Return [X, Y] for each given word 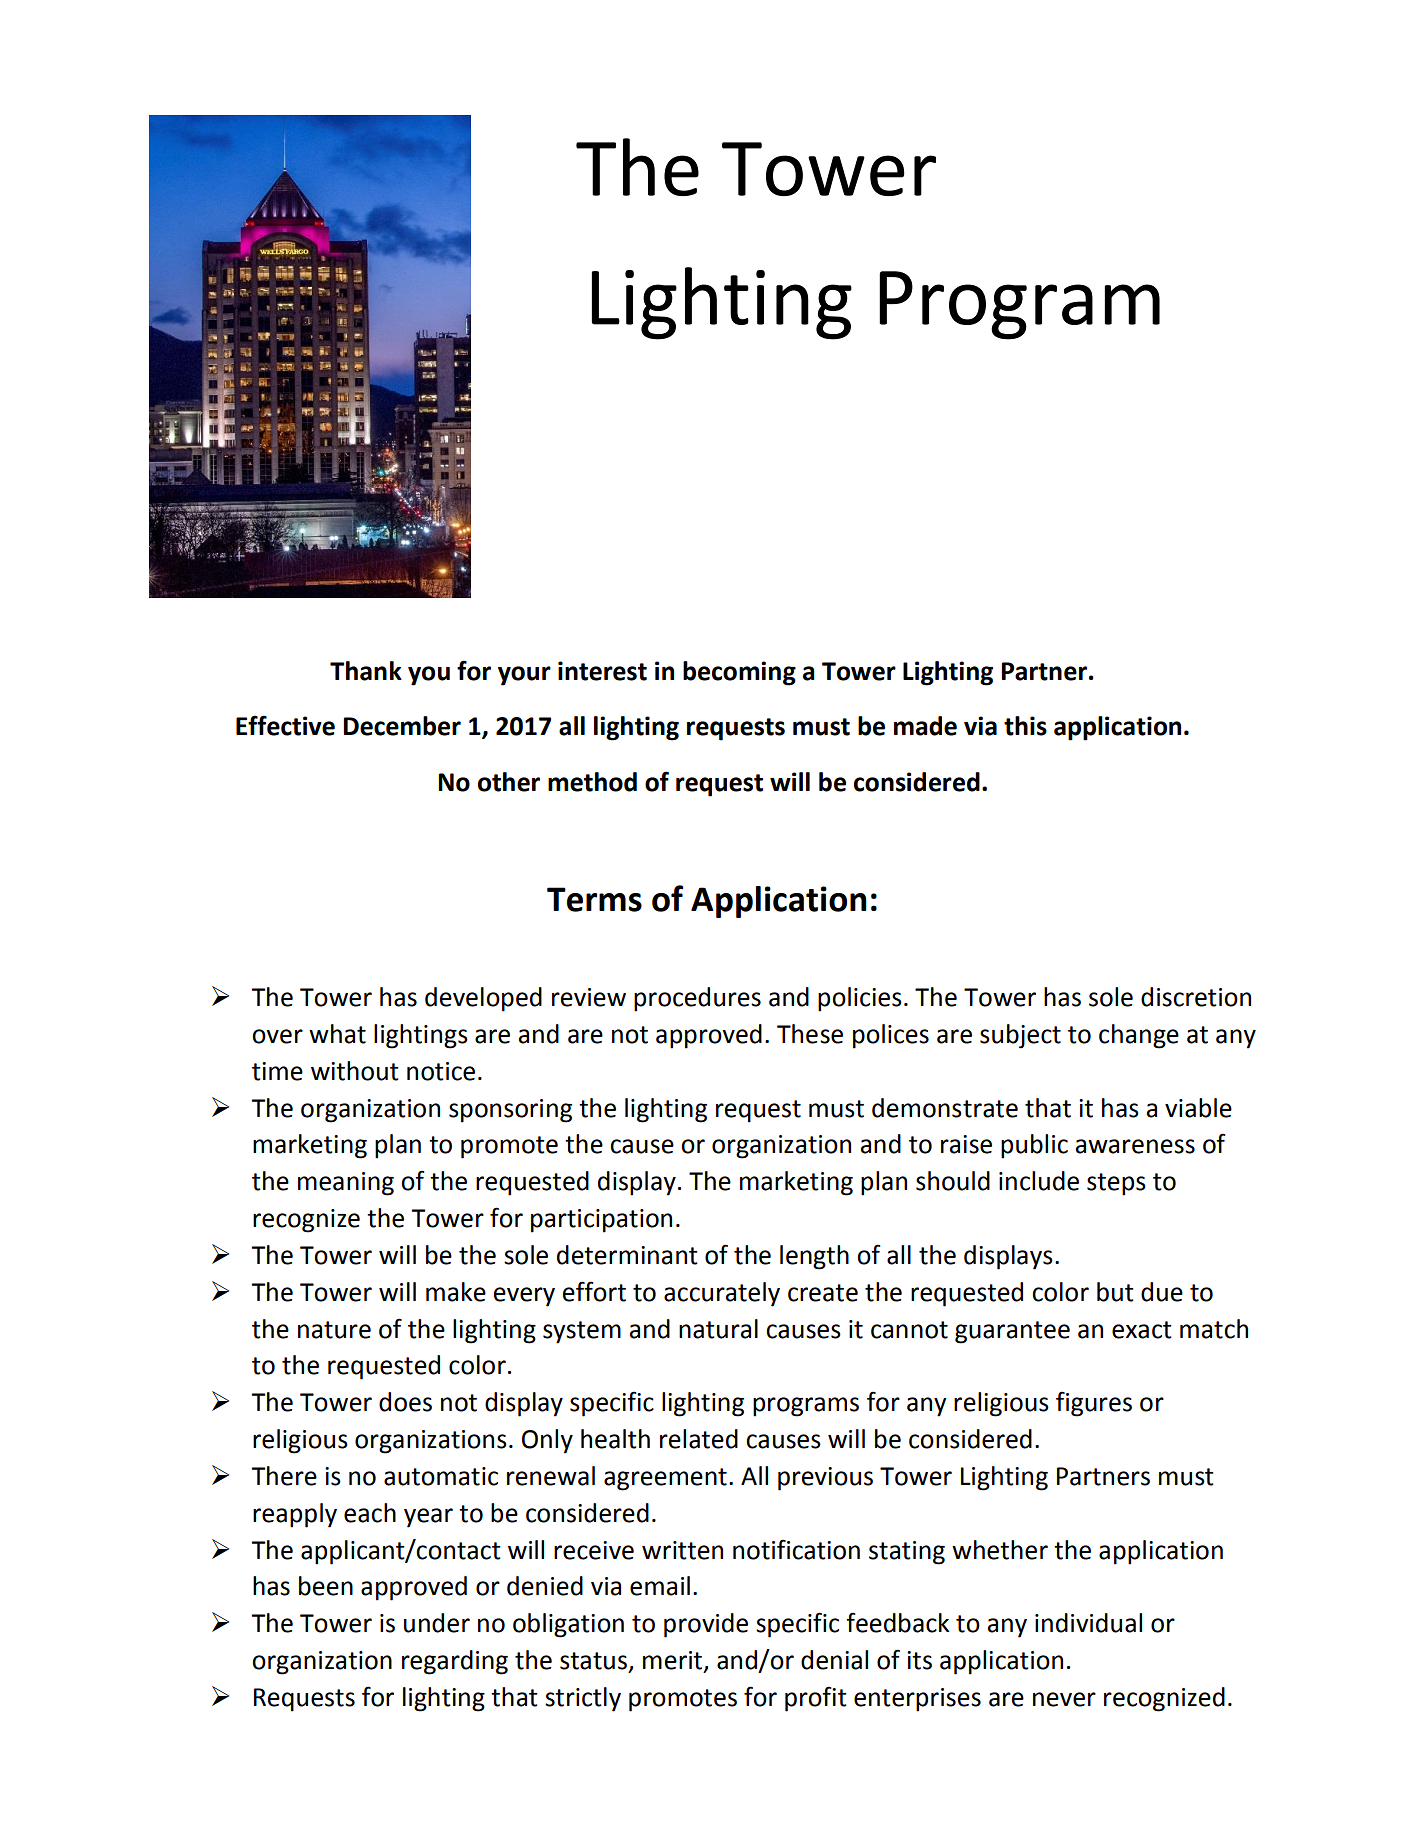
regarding [455, 1662]
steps [1116, 1184]
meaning [346, 1184]
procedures [697, 999]
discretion [1196, 997]
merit [674, 1661]
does [405, 1402]
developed [483, 999]
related [699, 1439]
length [814, 1257]
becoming [739, 673]
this [1025, 726]
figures [1094, 1404]
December [402, 726]
